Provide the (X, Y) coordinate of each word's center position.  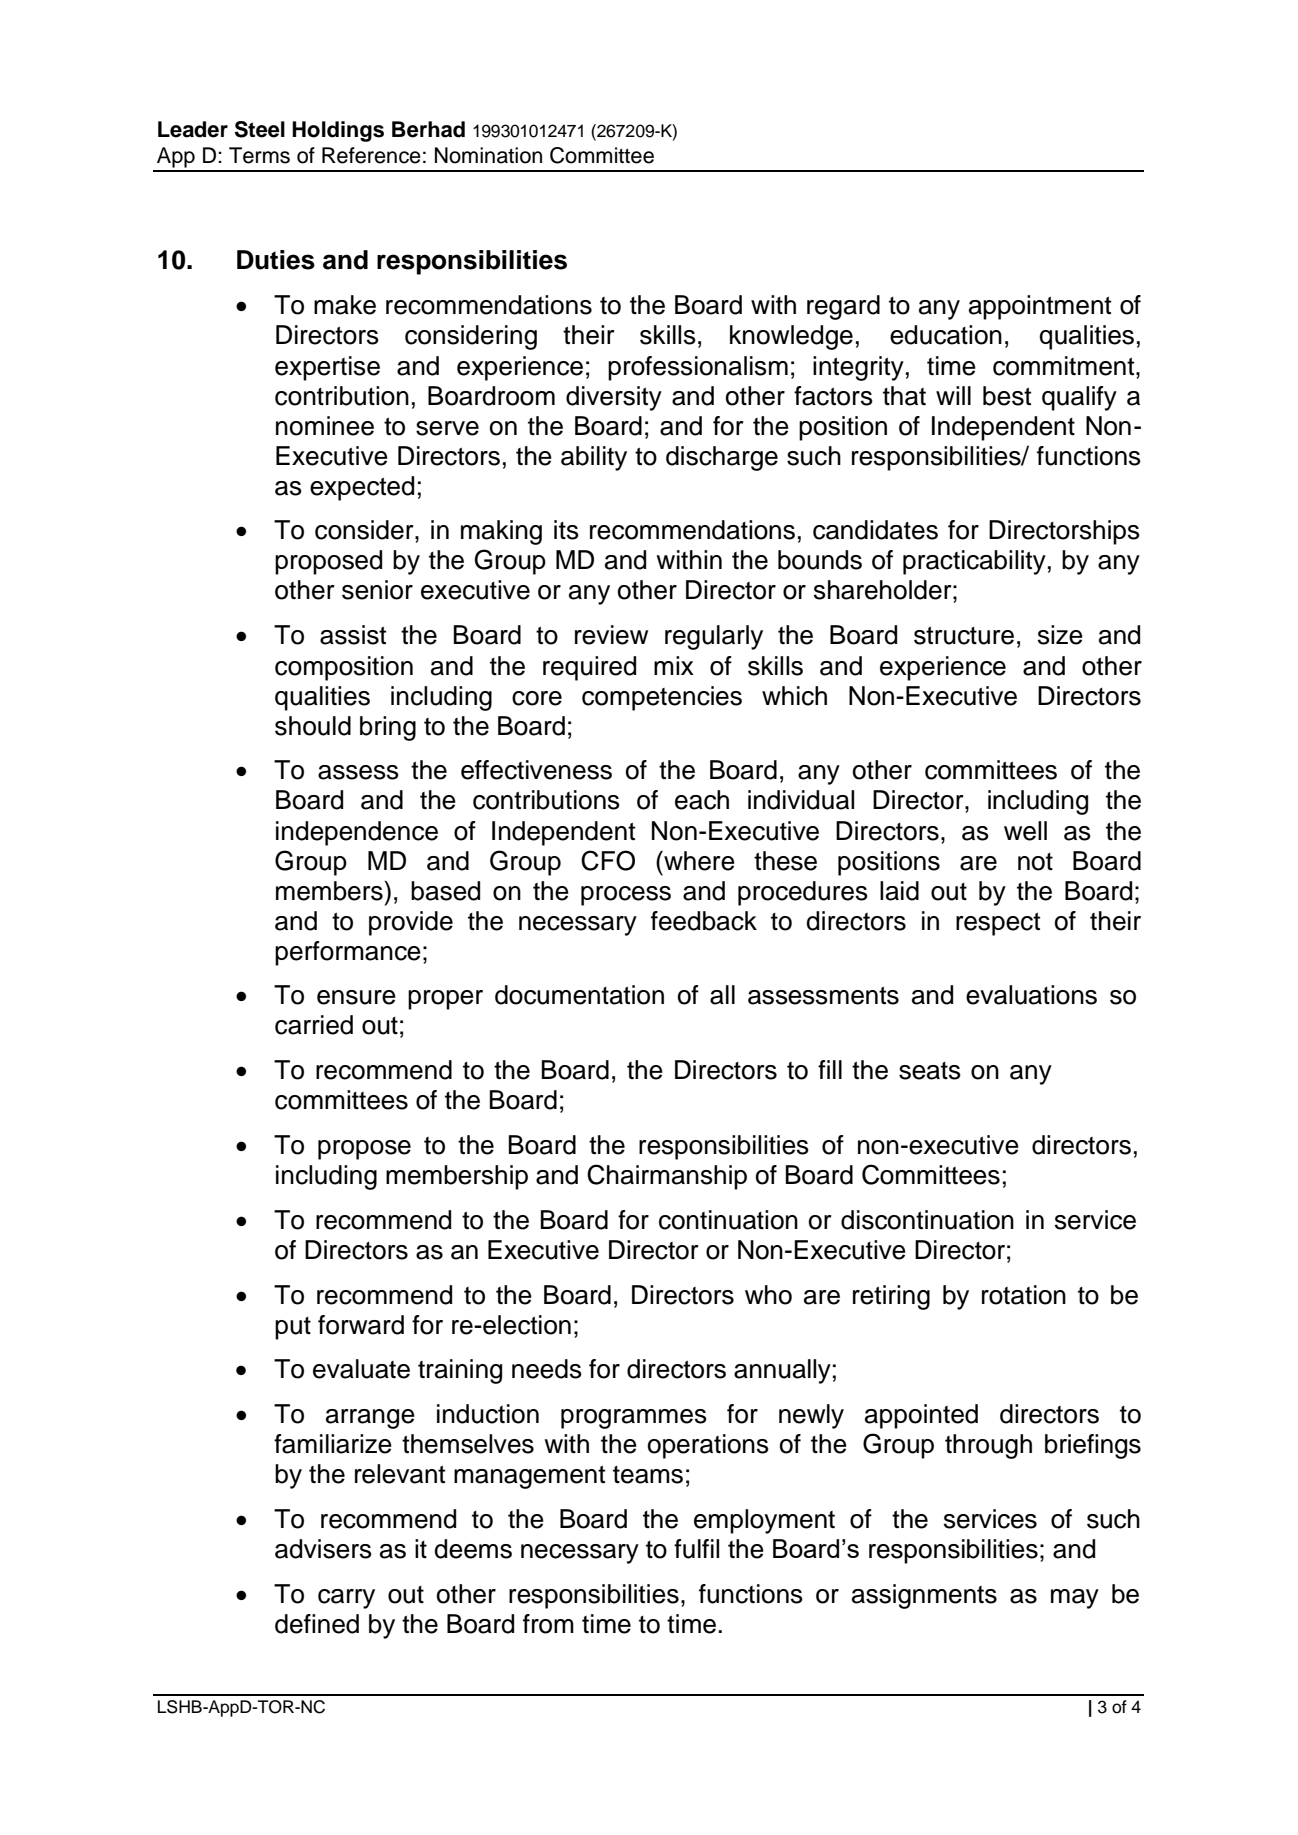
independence (357, 833)
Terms (259, 155)
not (1035, 862)
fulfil (696, 1549)
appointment (1040, 307)
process (626, 896)
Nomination (488, 155)
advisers (323, 1549)
